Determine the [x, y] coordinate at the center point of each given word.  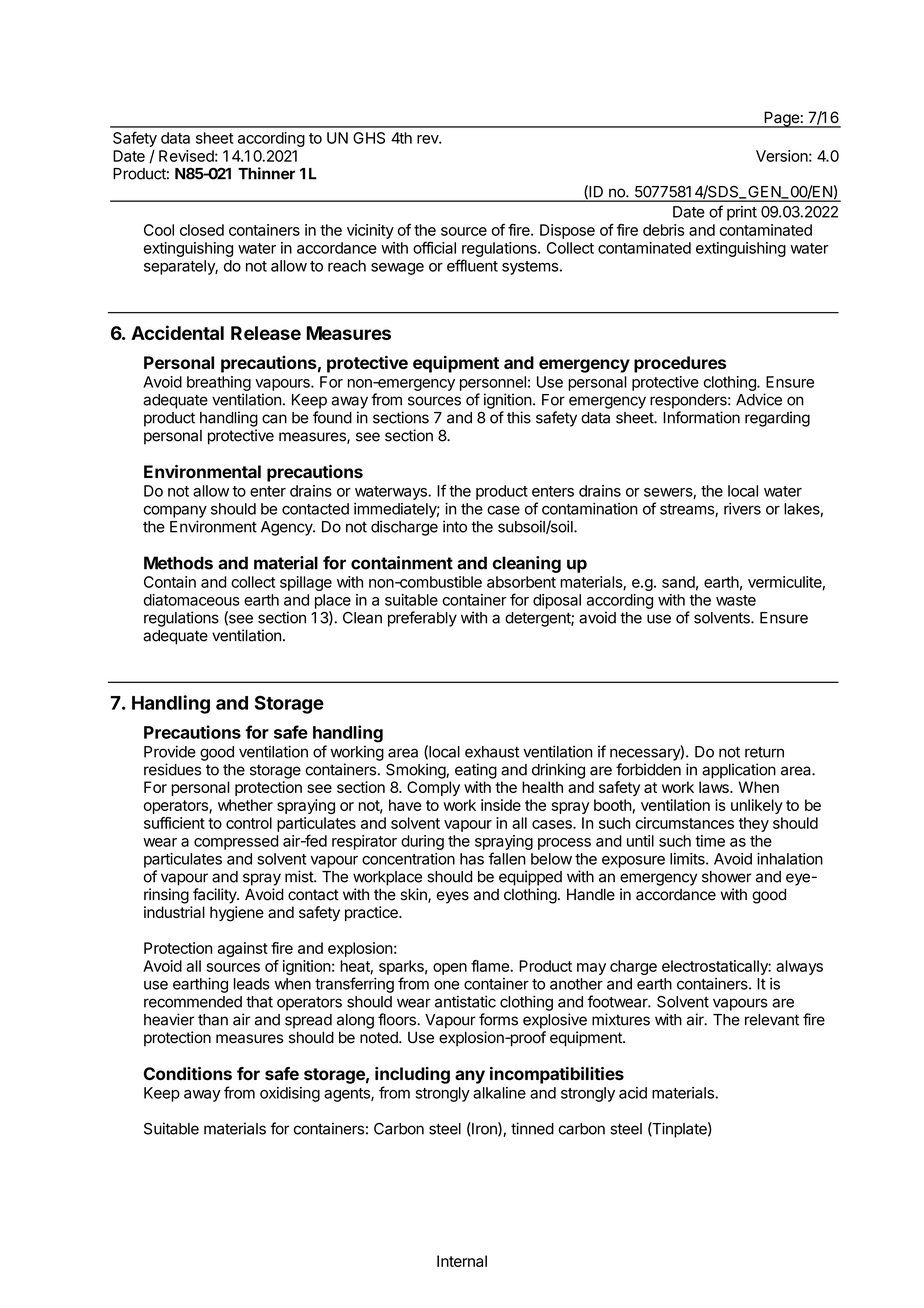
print [742, 213]
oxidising [290, 1094]
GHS [369, 138]
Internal [462, 1261]
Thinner [266, 173]
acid [633, 1093]
